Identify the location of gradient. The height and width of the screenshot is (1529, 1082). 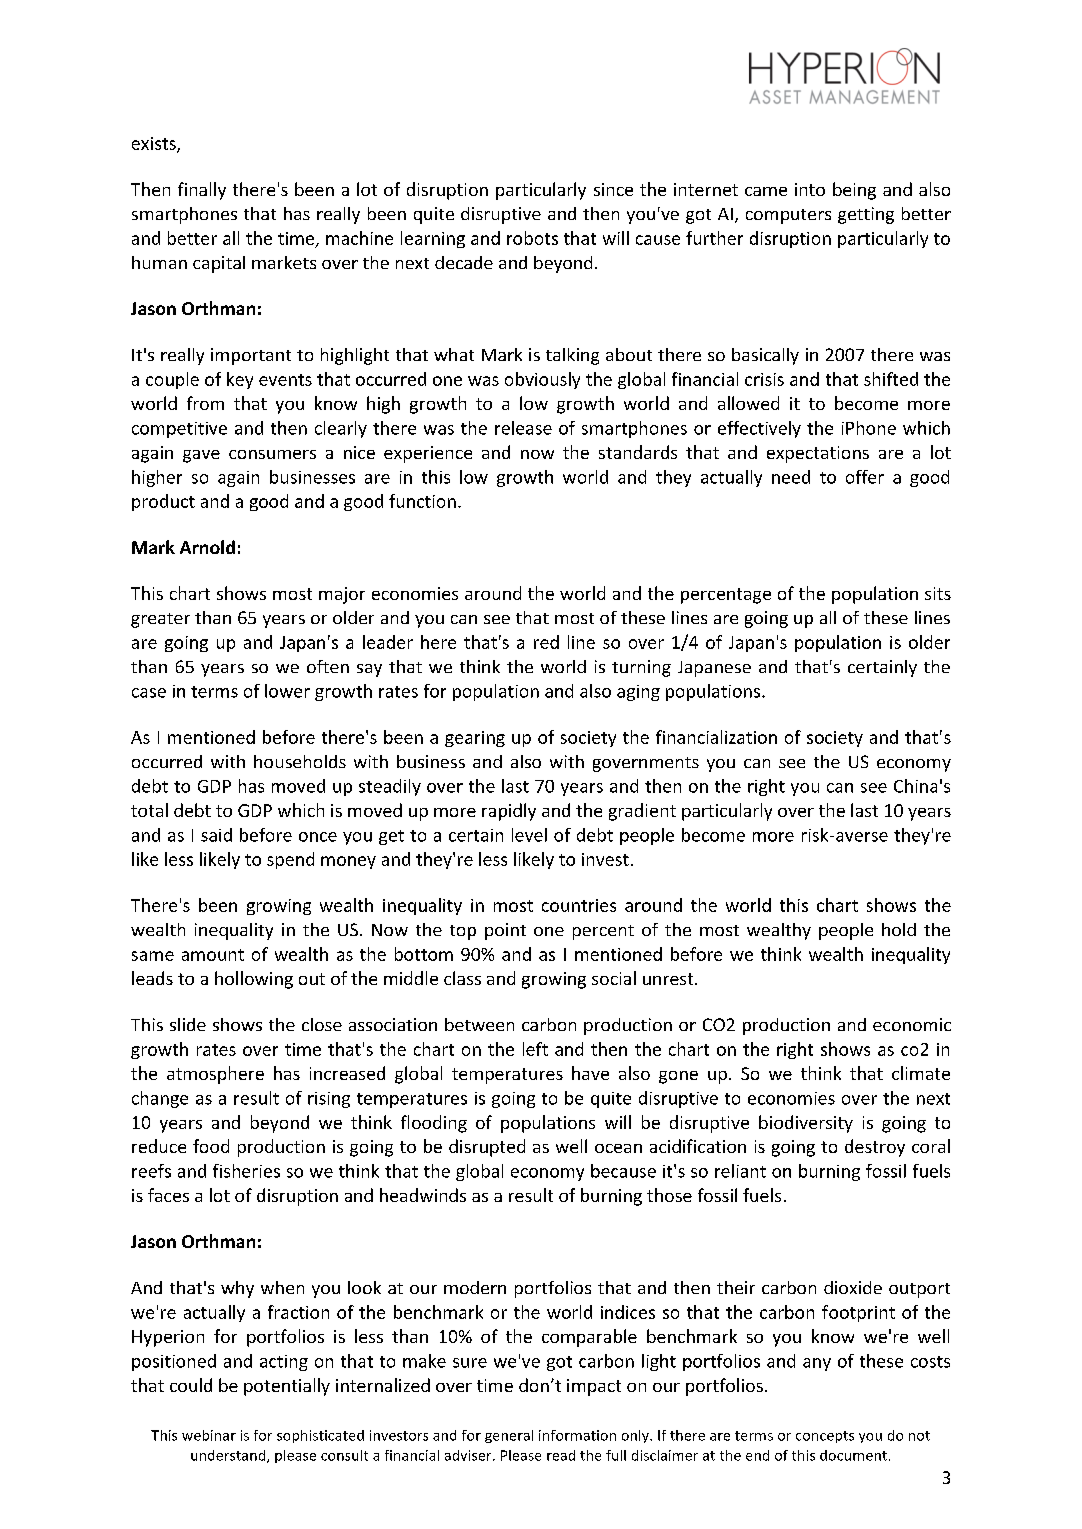
(642, 812).
